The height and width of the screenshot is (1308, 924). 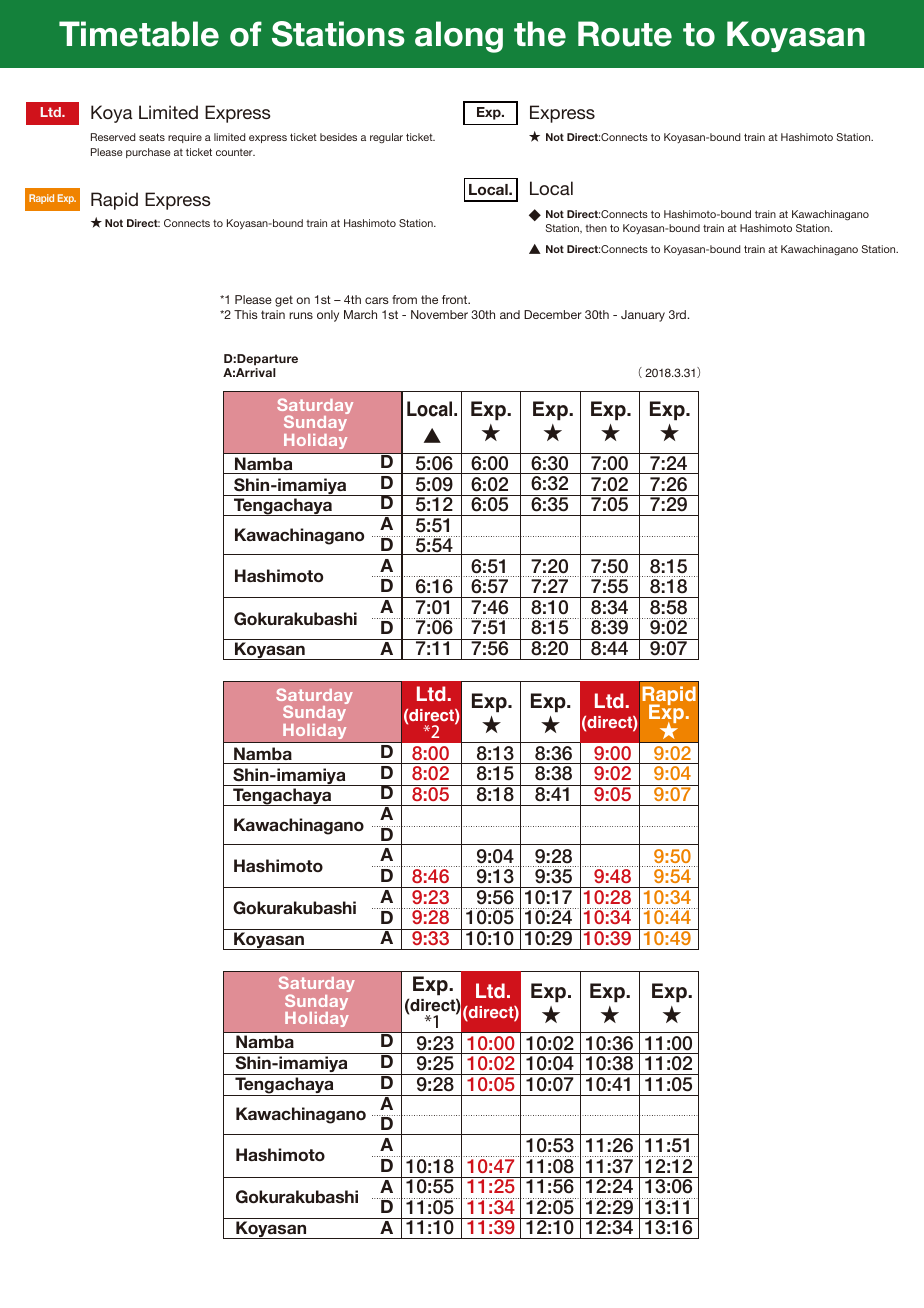 I want to click on purchase, so click(x=148, y=153).
